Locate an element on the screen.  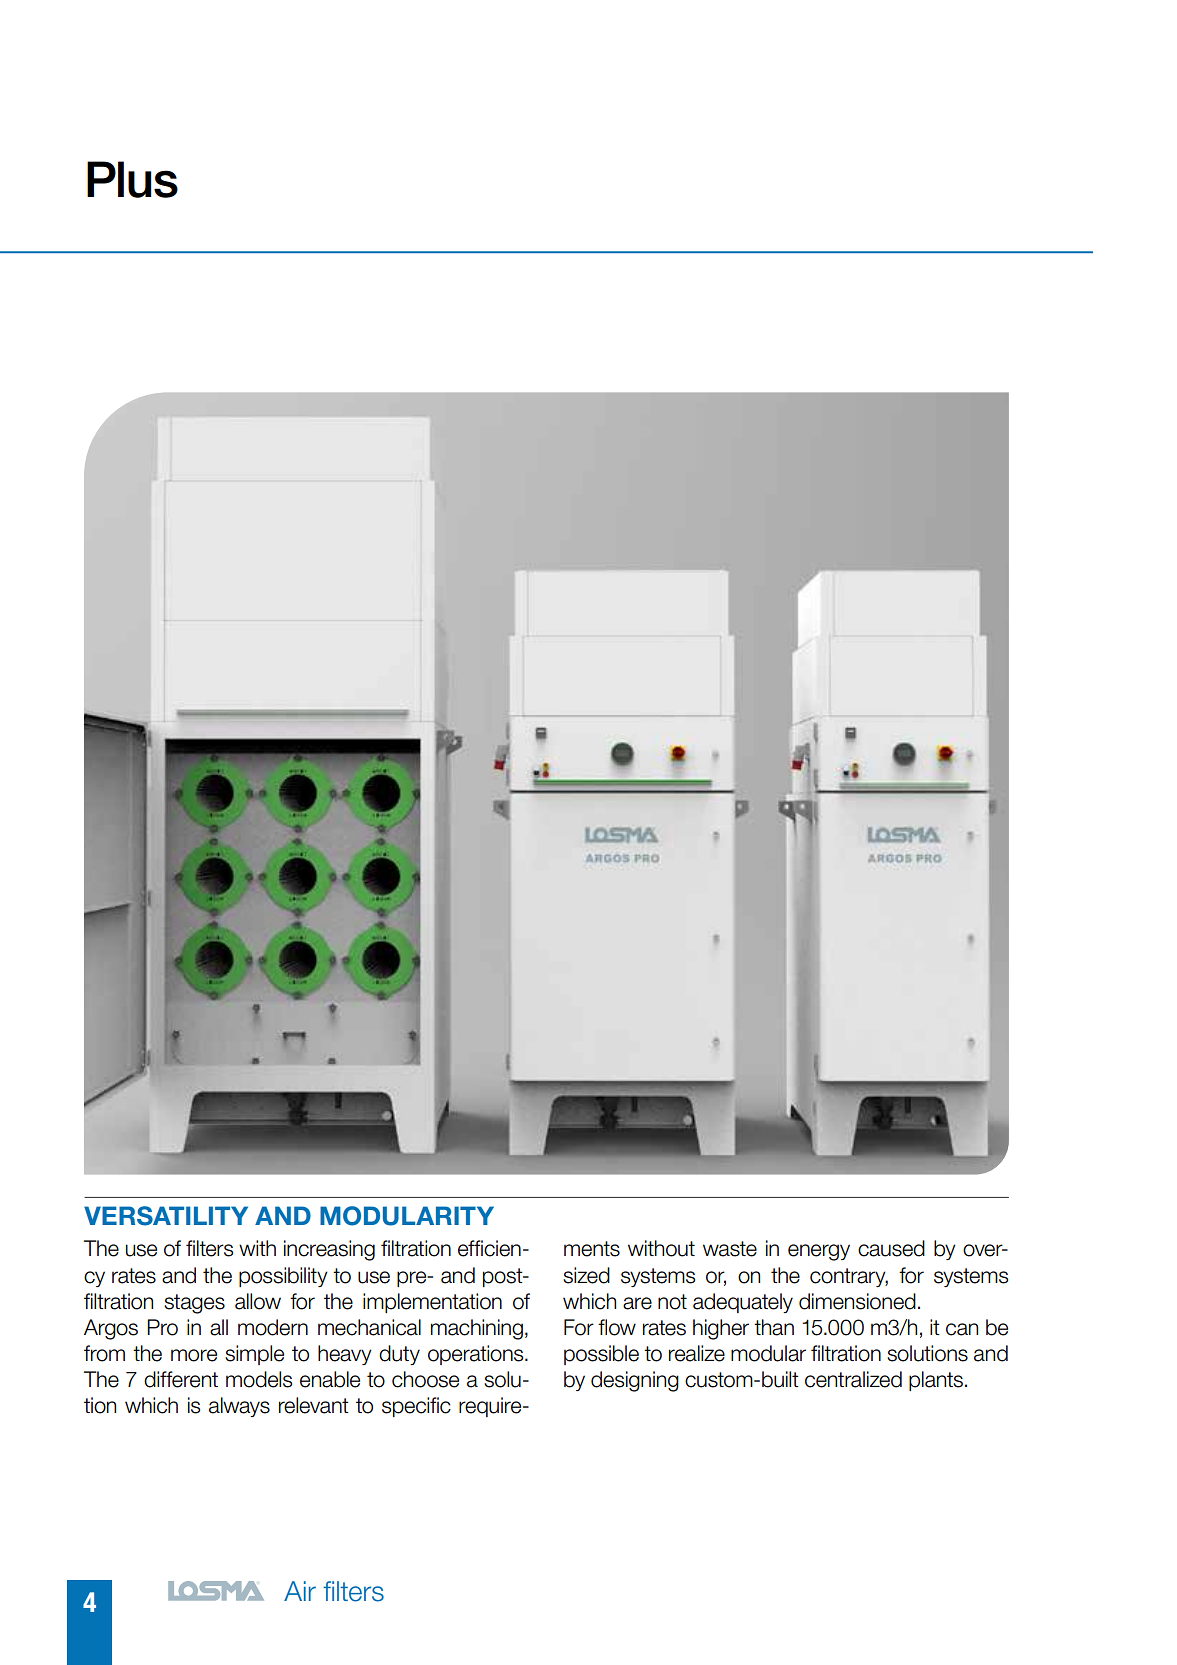
Plus is located at coordinates (132, 179).
